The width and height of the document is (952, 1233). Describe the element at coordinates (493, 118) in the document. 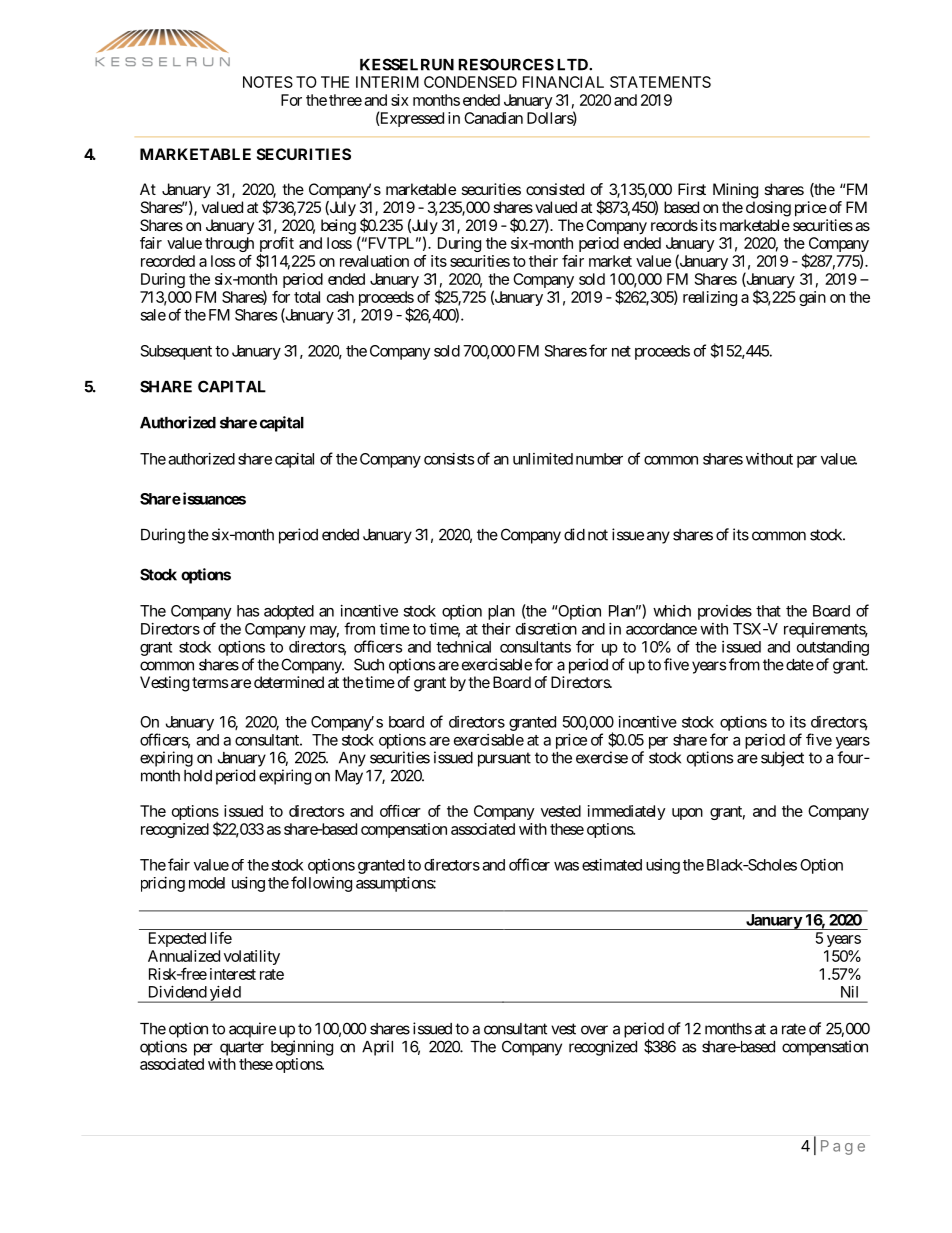

I see `Canadian` at that location.
